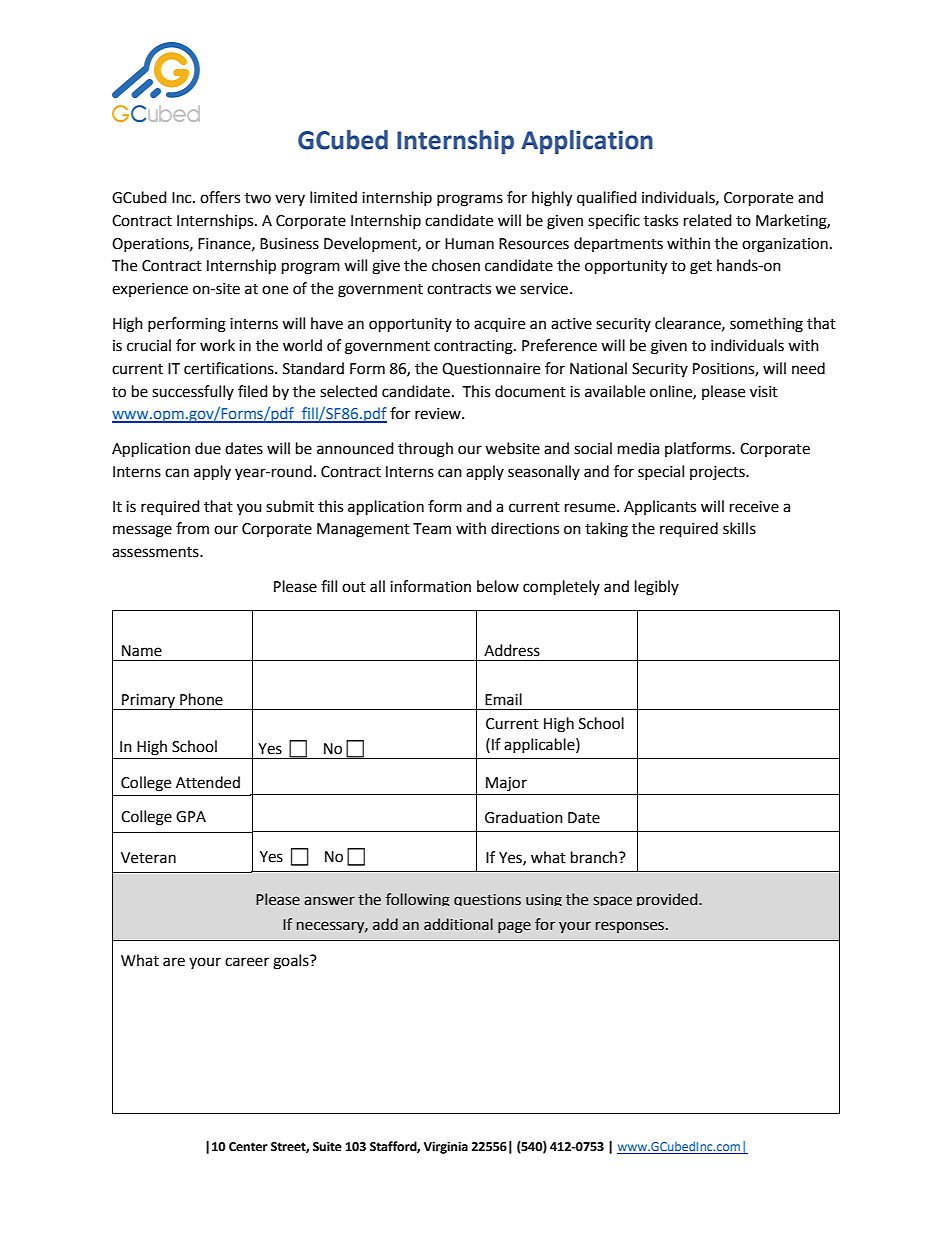 The height and width of the document is (1233, 952). I want to click on offers, so click(220, 197).
